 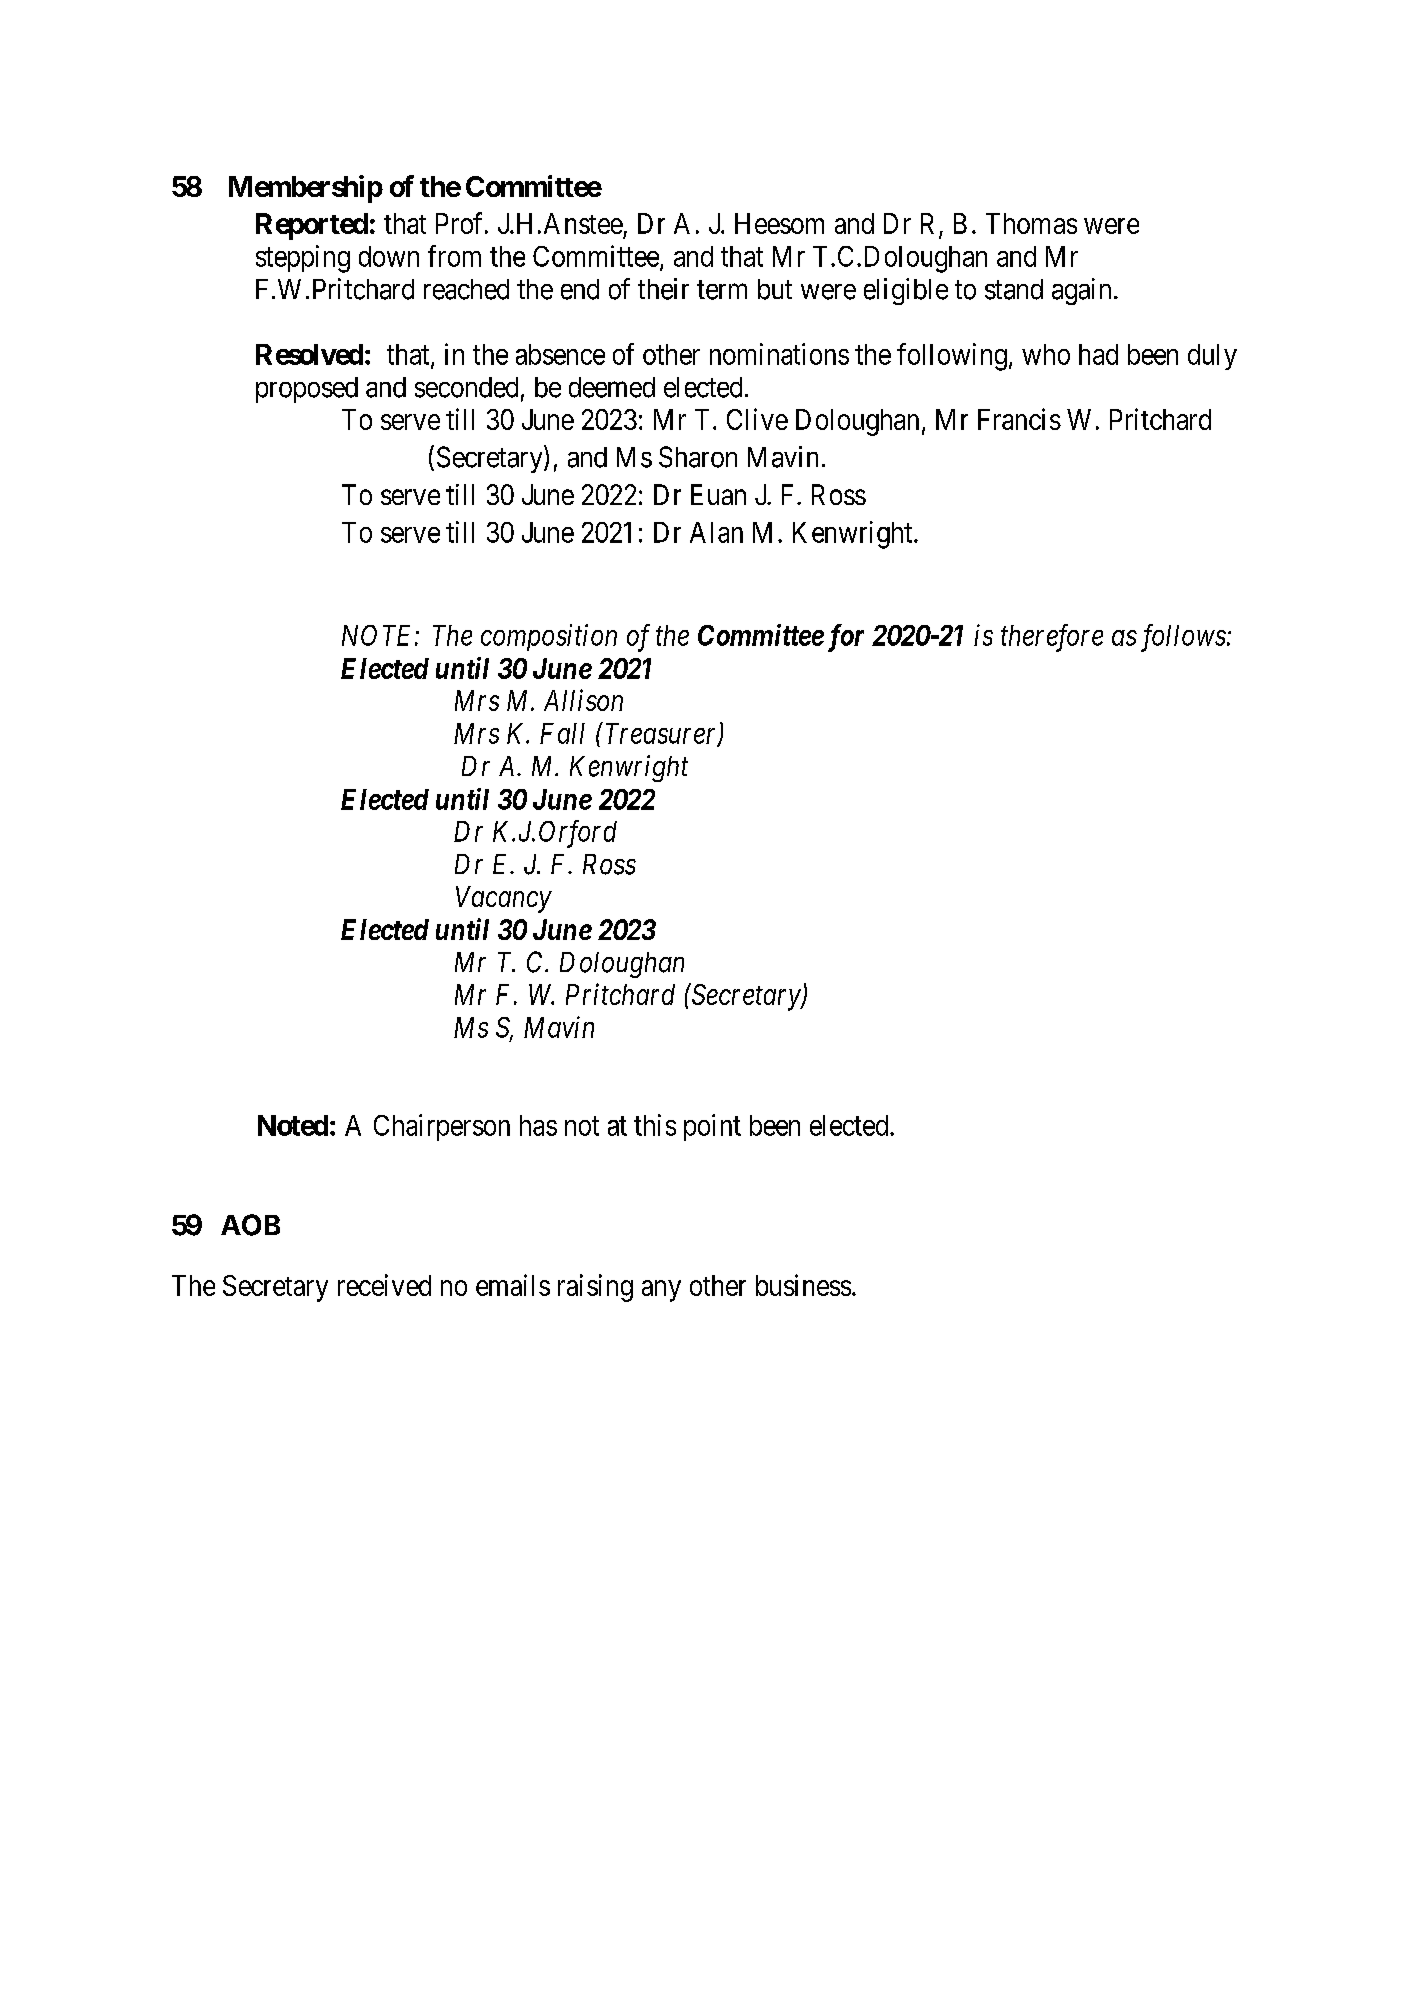 What do you see at coordinates (562, 733) in the screenshot?
I see `Fall` at bounding box center [562, 733].
